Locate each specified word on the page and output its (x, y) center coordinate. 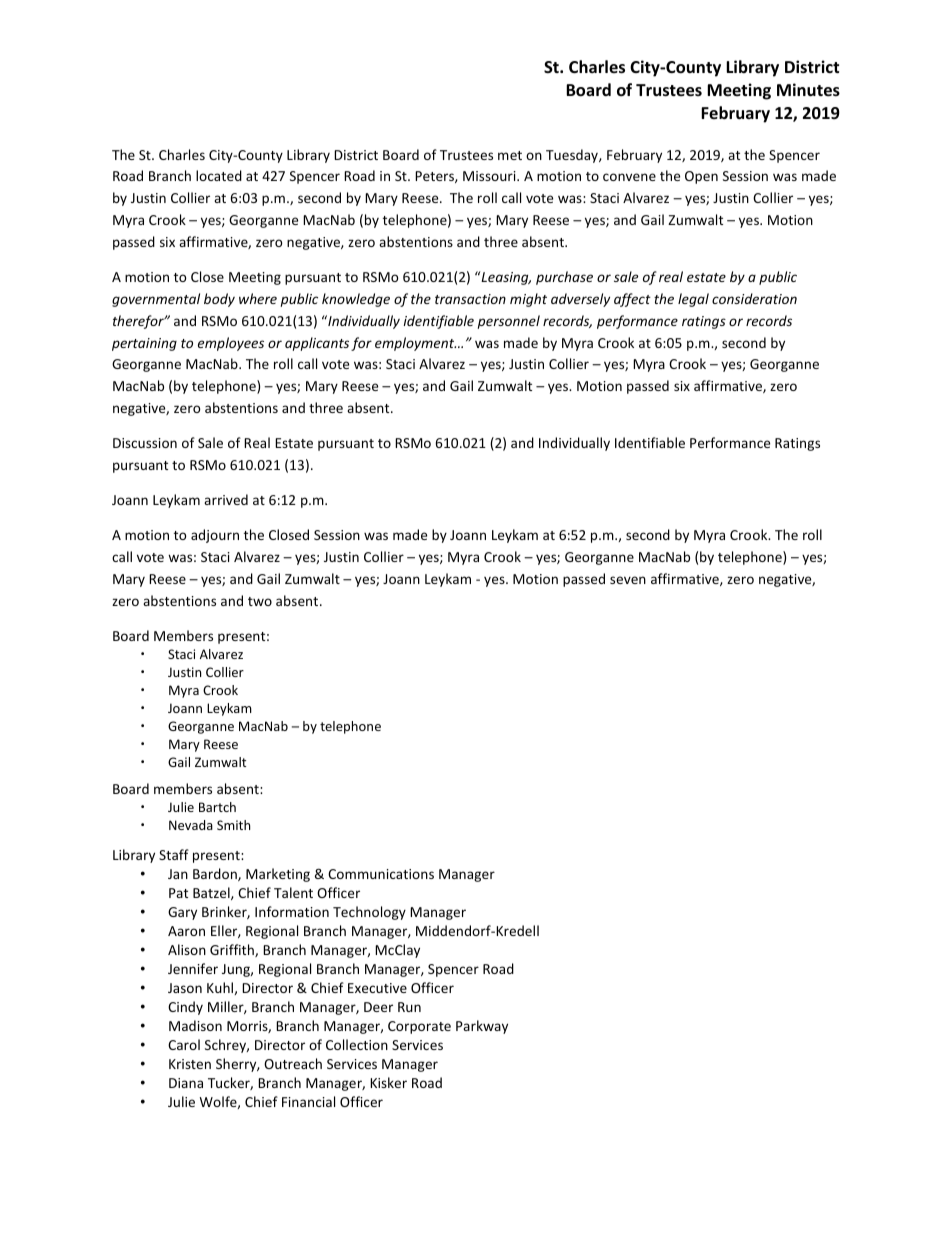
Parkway (482, 1027)
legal (693, 300)
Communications (381, 874)
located (219, 175)
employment (415, 344)
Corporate (419, 1027)
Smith (233, 825)
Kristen (190, 1064)
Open (701, 177)
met (510, 155)
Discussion (145, 443)
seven (628, 580)
